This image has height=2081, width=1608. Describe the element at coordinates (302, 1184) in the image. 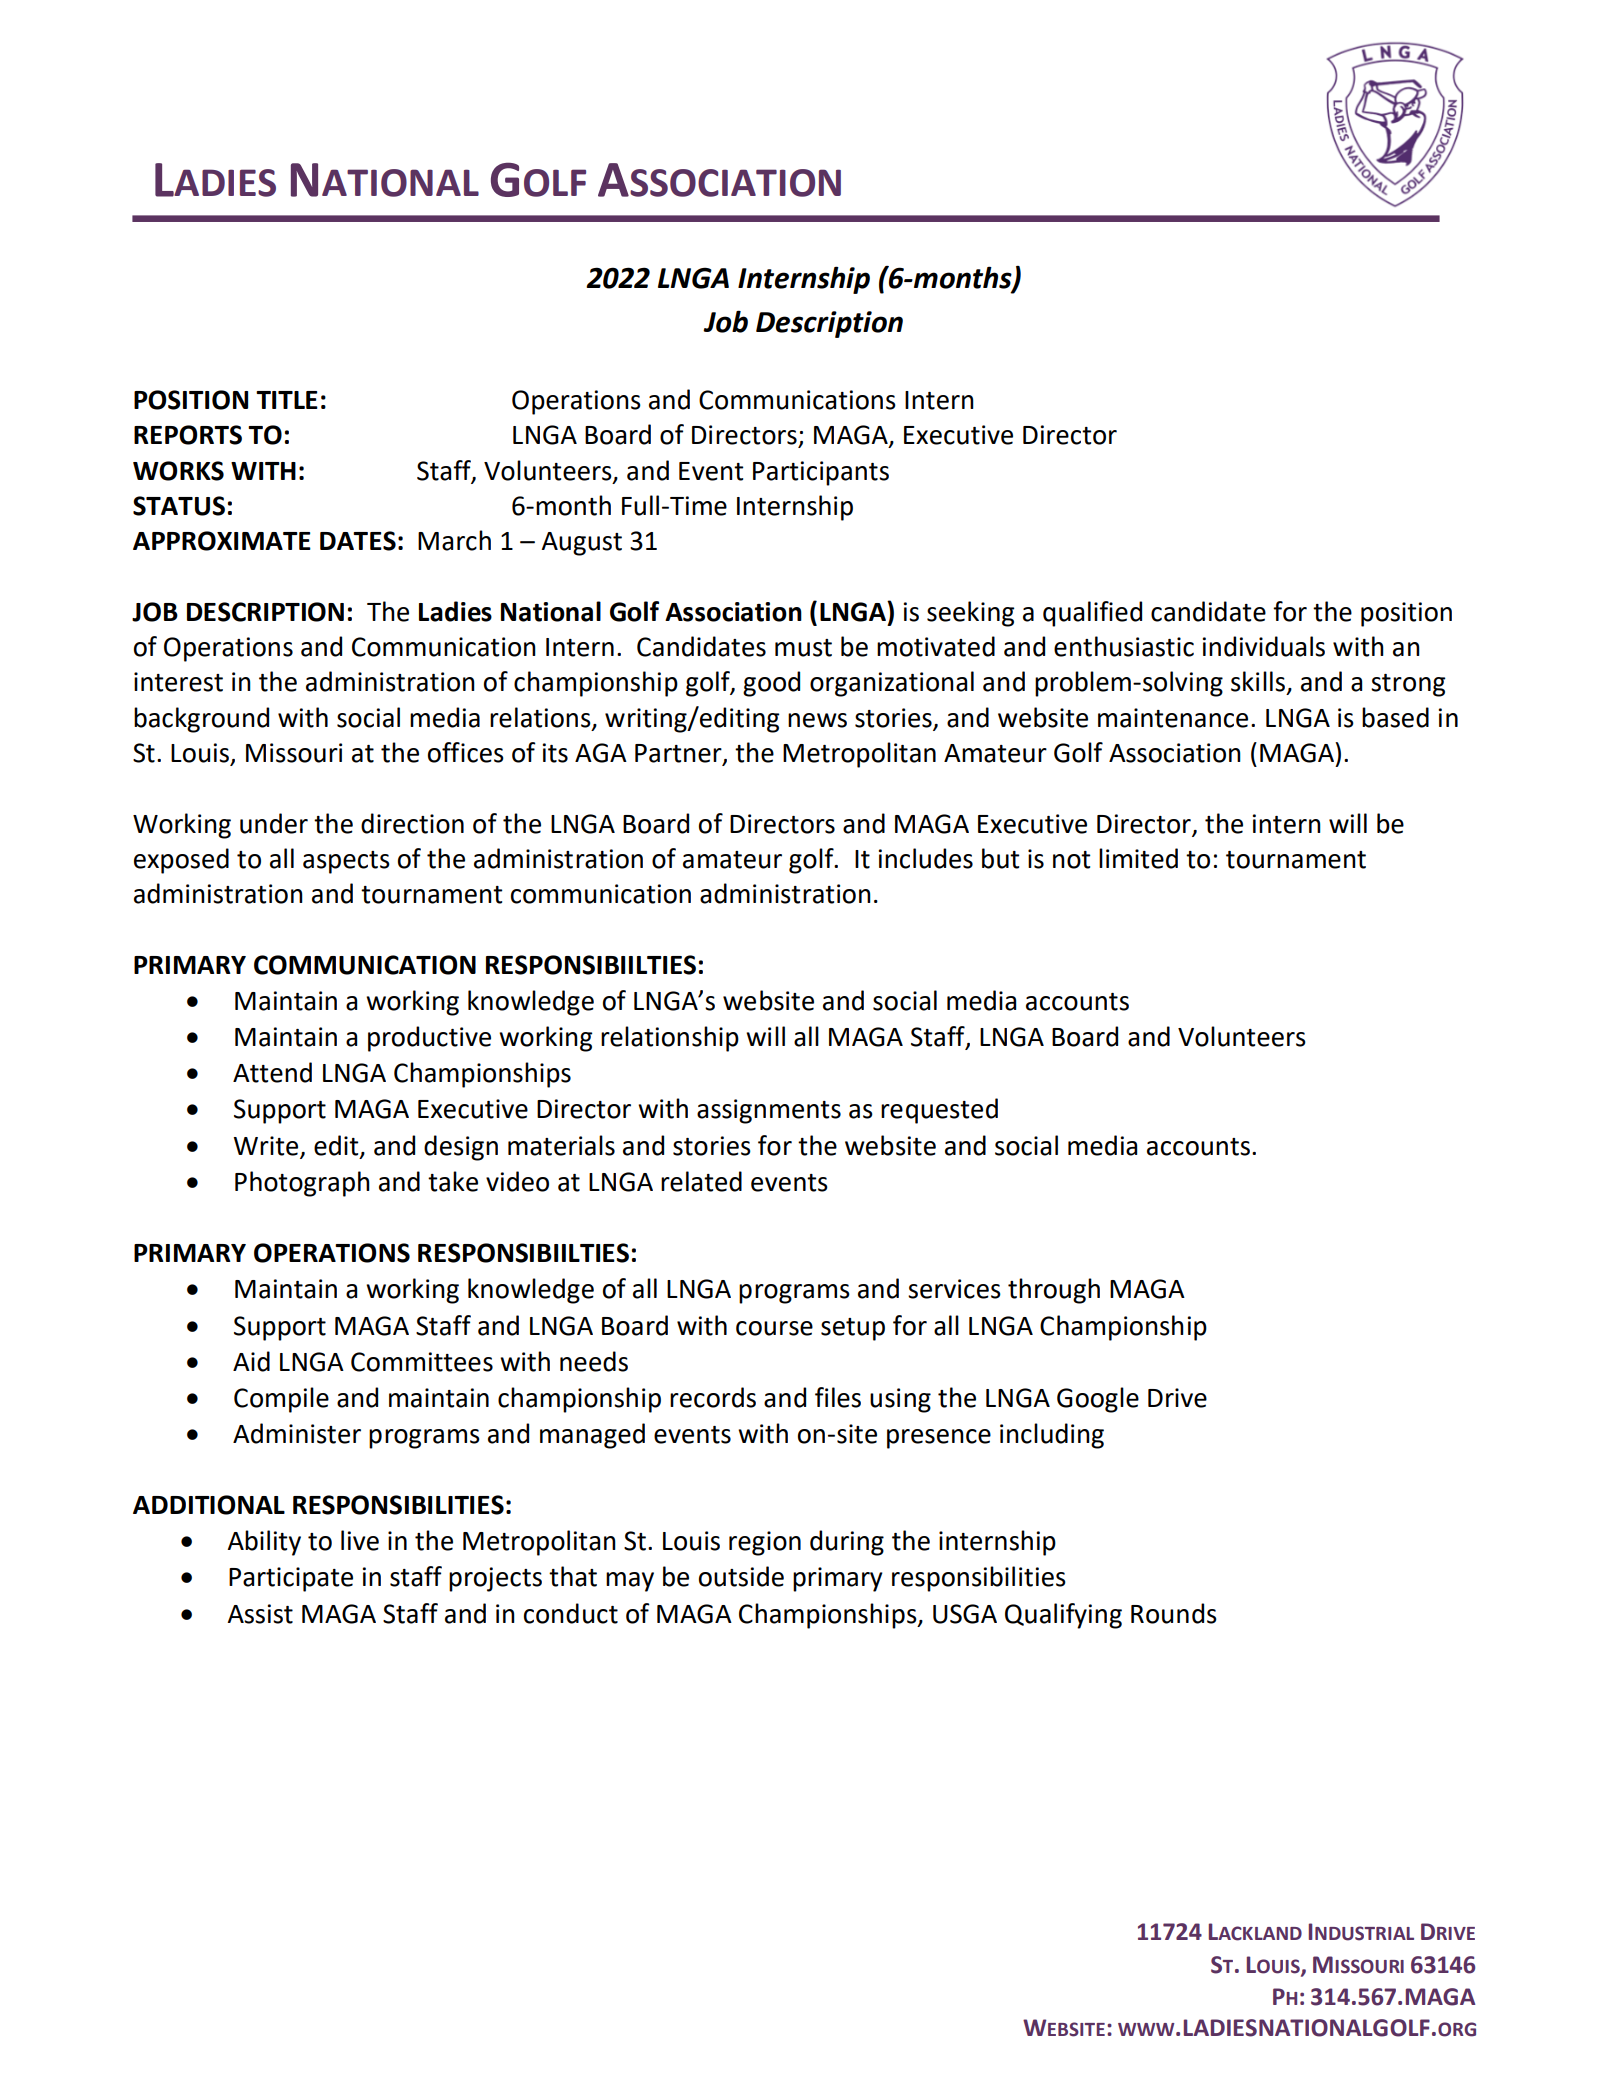

I see `Photograph` at that location.
